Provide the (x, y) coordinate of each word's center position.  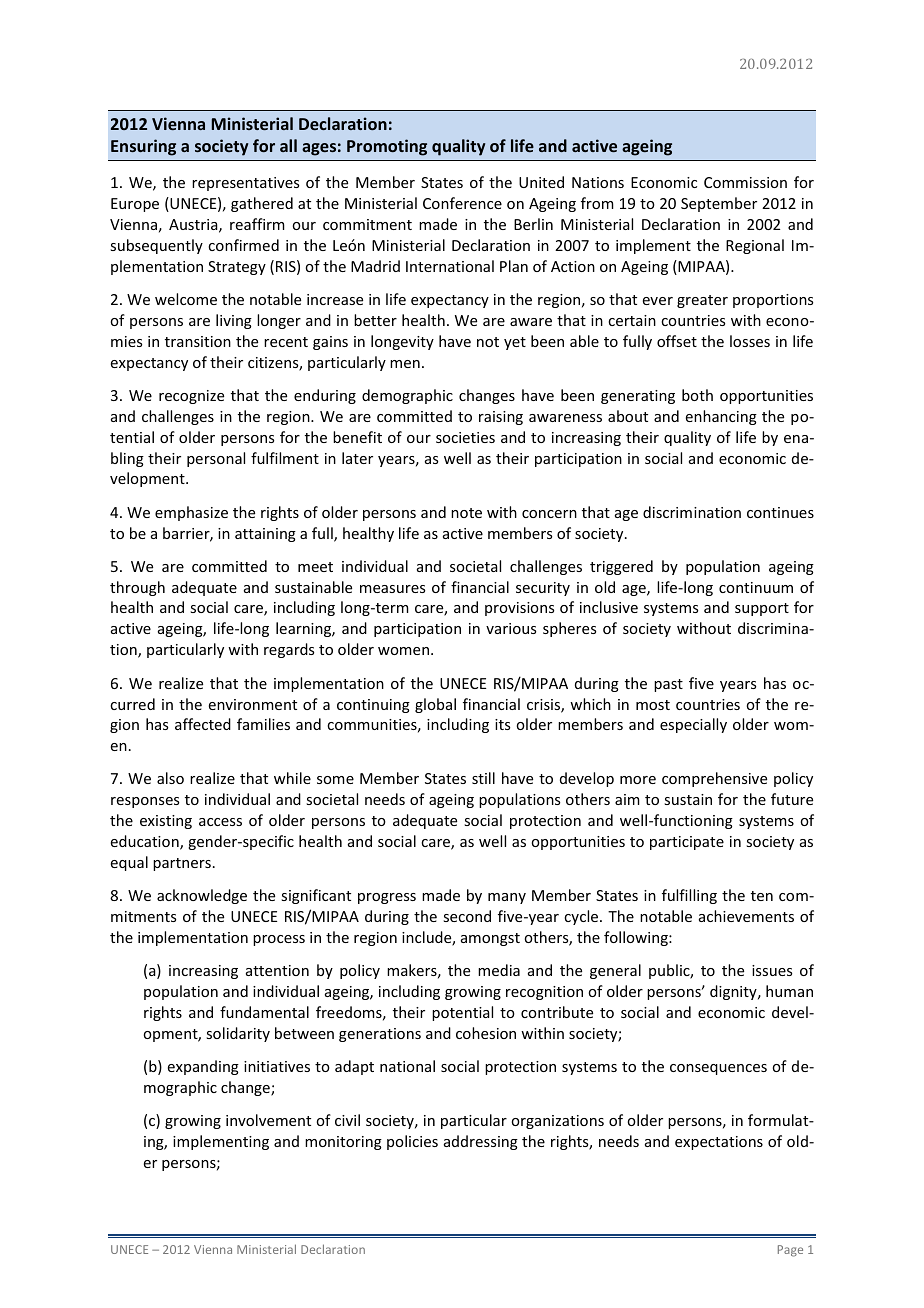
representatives (245, 184)
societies (465, 437)
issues (772, 970)
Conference (462, 203)
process (279, 940)
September (719, 204)
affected (203, 724)
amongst (490, 939)
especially (693, 725)
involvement (268, 1120)
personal (216, 459)
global (435, 705)
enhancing (721, 417)
